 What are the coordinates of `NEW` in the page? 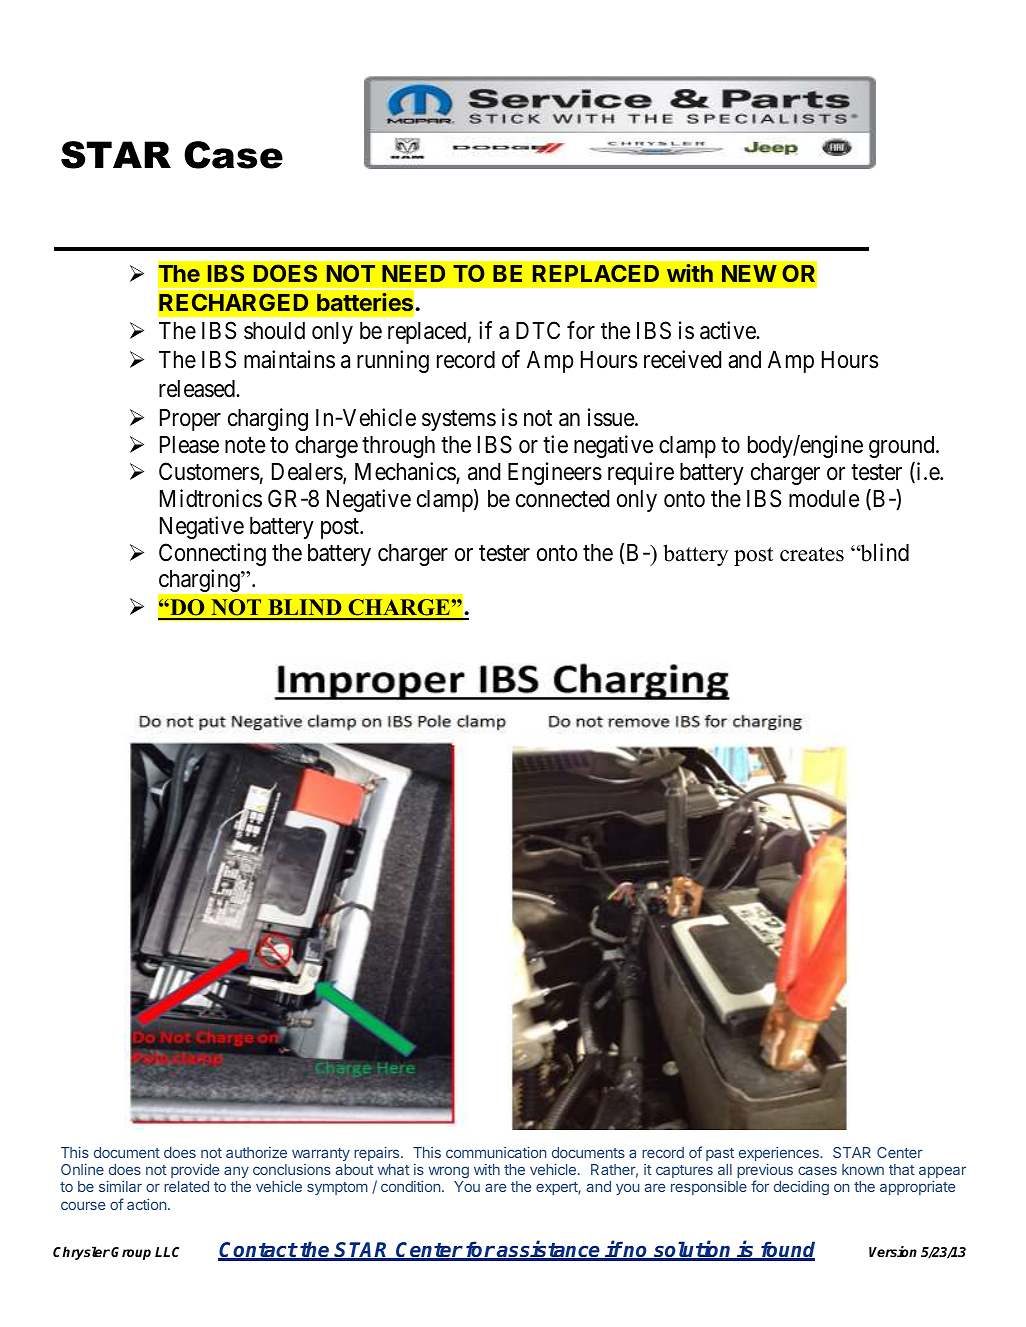 It's located at (749, 273).
